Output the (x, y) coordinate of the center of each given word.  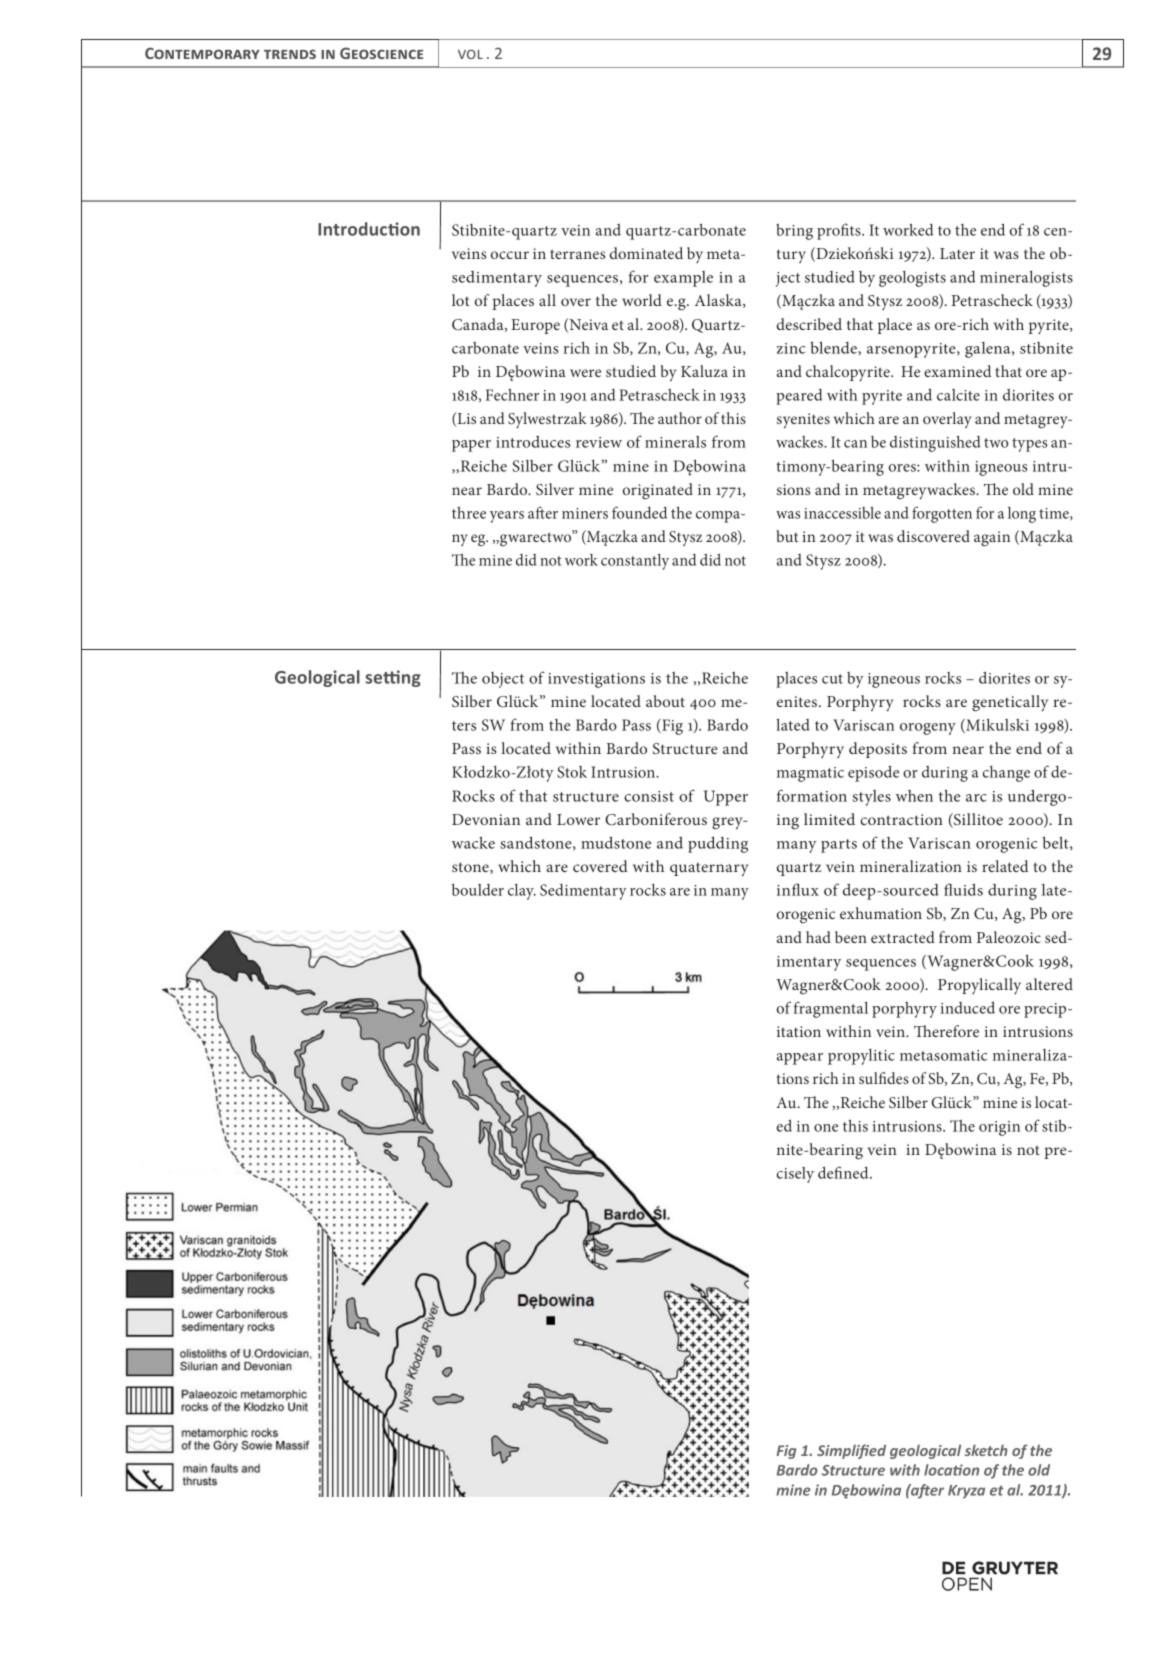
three (469, 513)
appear (800, 1059)
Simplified (851, 1451)
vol (470, 54)
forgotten (942, 514)
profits (840, 231)
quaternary (709, 869)
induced (967, 1007)
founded (639, 512)
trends (290, 54)
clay (522, 892)
